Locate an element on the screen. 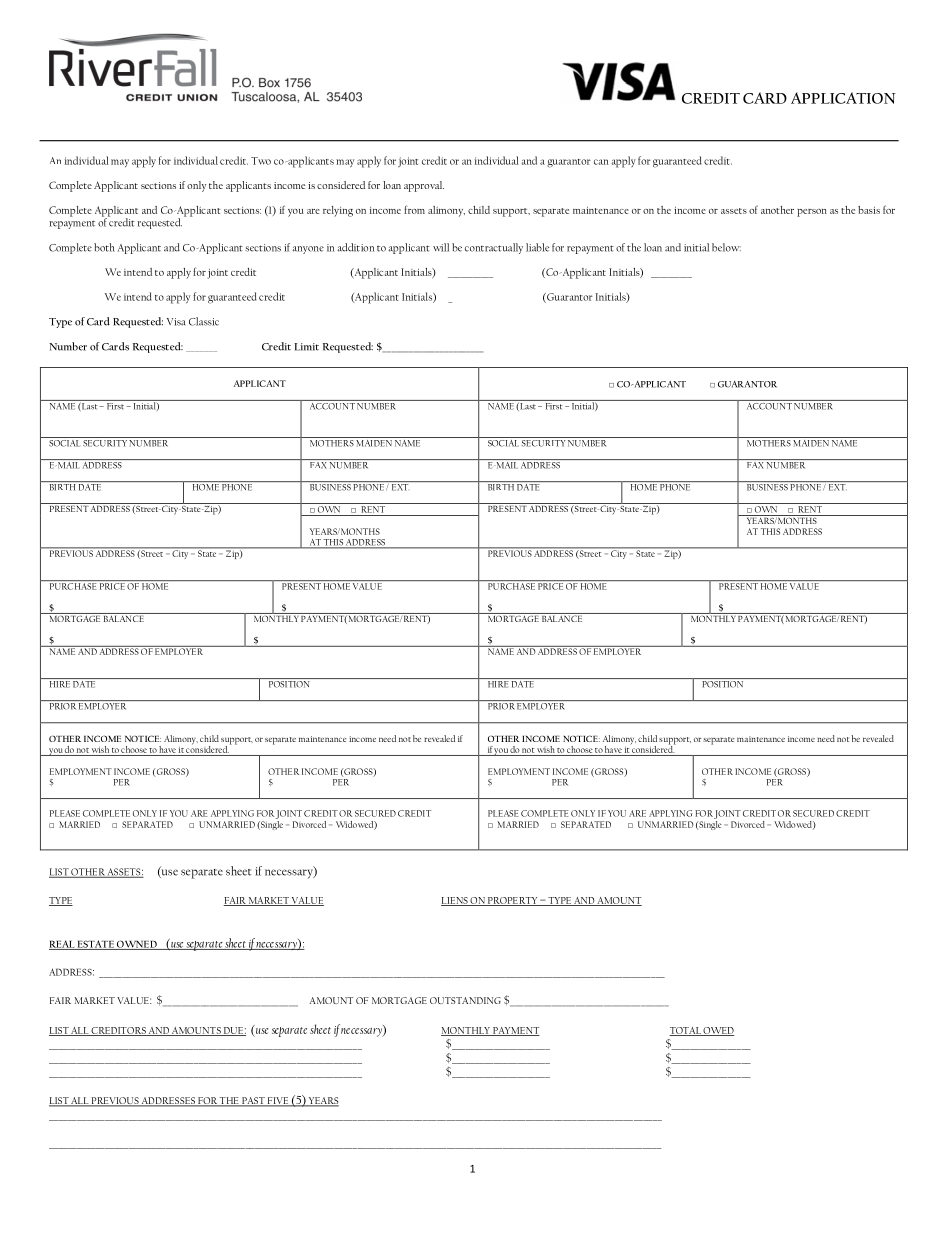 This screenshot has width=952, height=1233. Two is located at coordinates (261, 161).
